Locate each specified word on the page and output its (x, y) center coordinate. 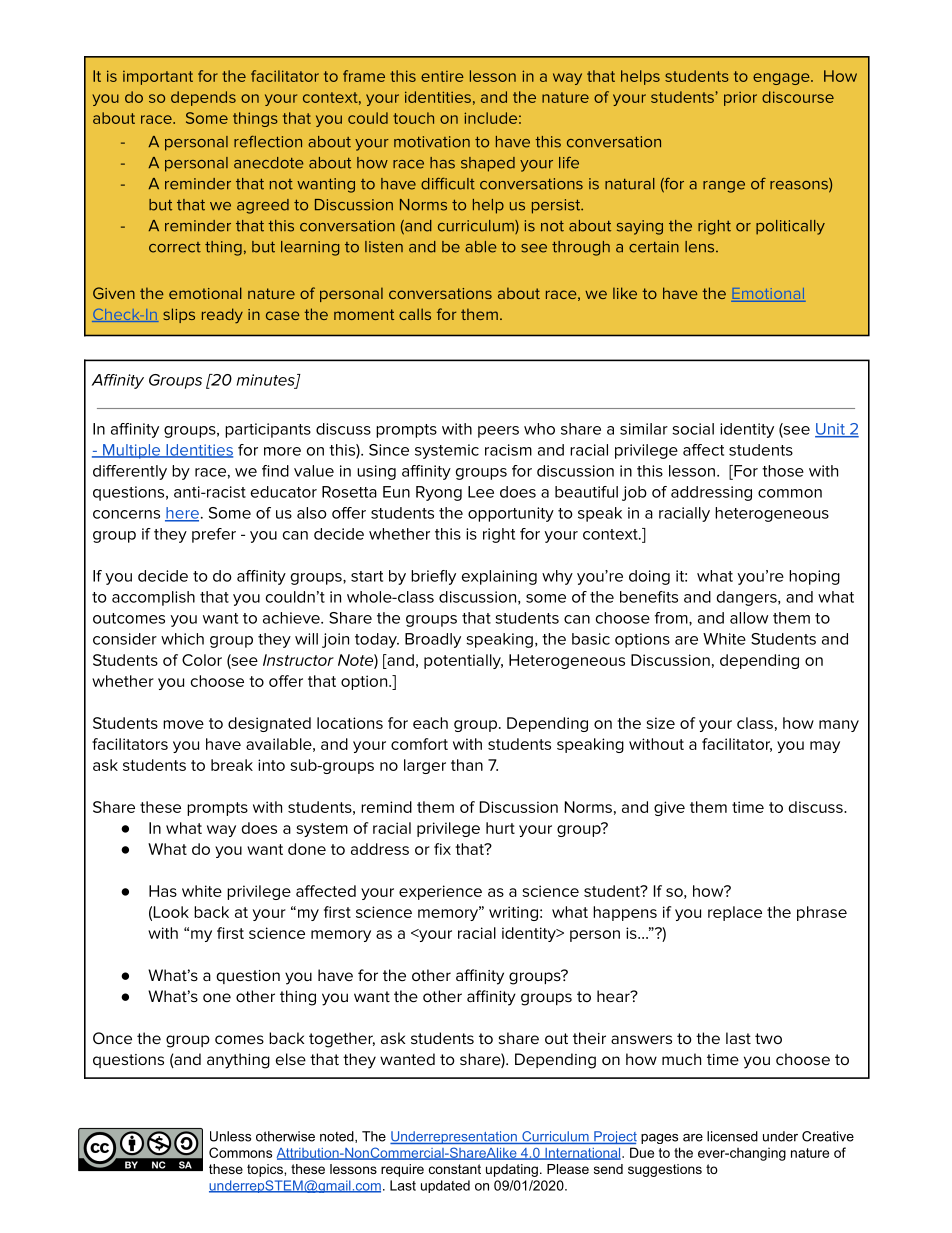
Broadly (433, 640)
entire (442, 76)
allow (749, 618)
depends (203, 98)
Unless (230, 1136)
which (182, 639)
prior (740, 99)
